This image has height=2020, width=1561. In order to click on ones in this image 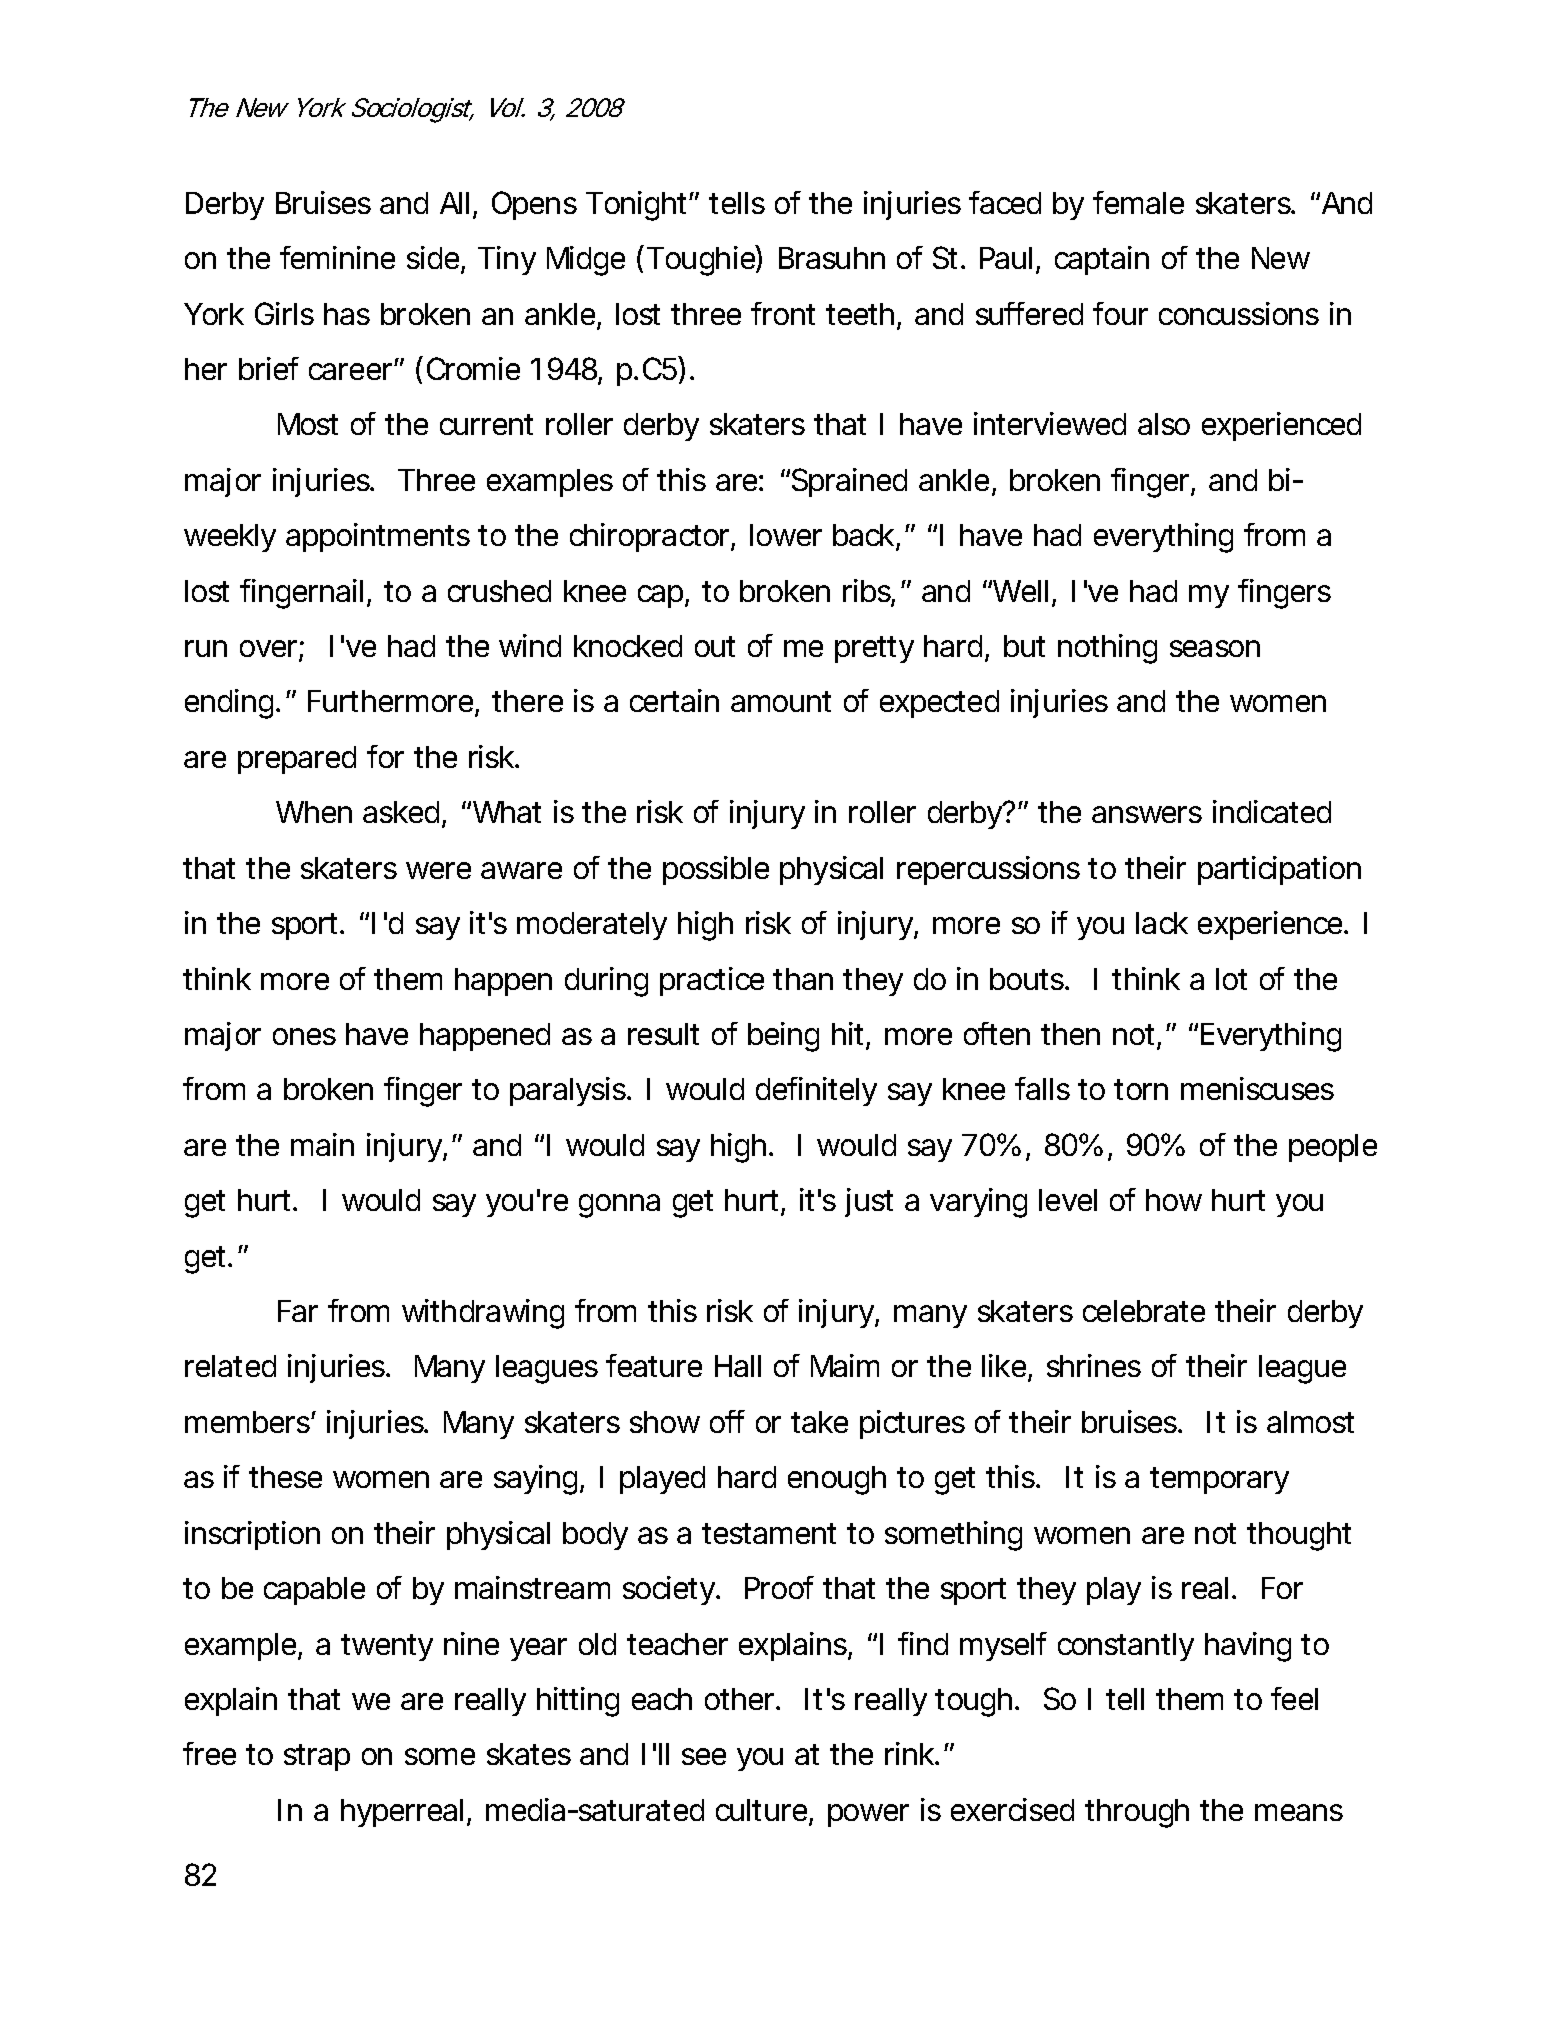, I will do `click(304, 1036)`.
